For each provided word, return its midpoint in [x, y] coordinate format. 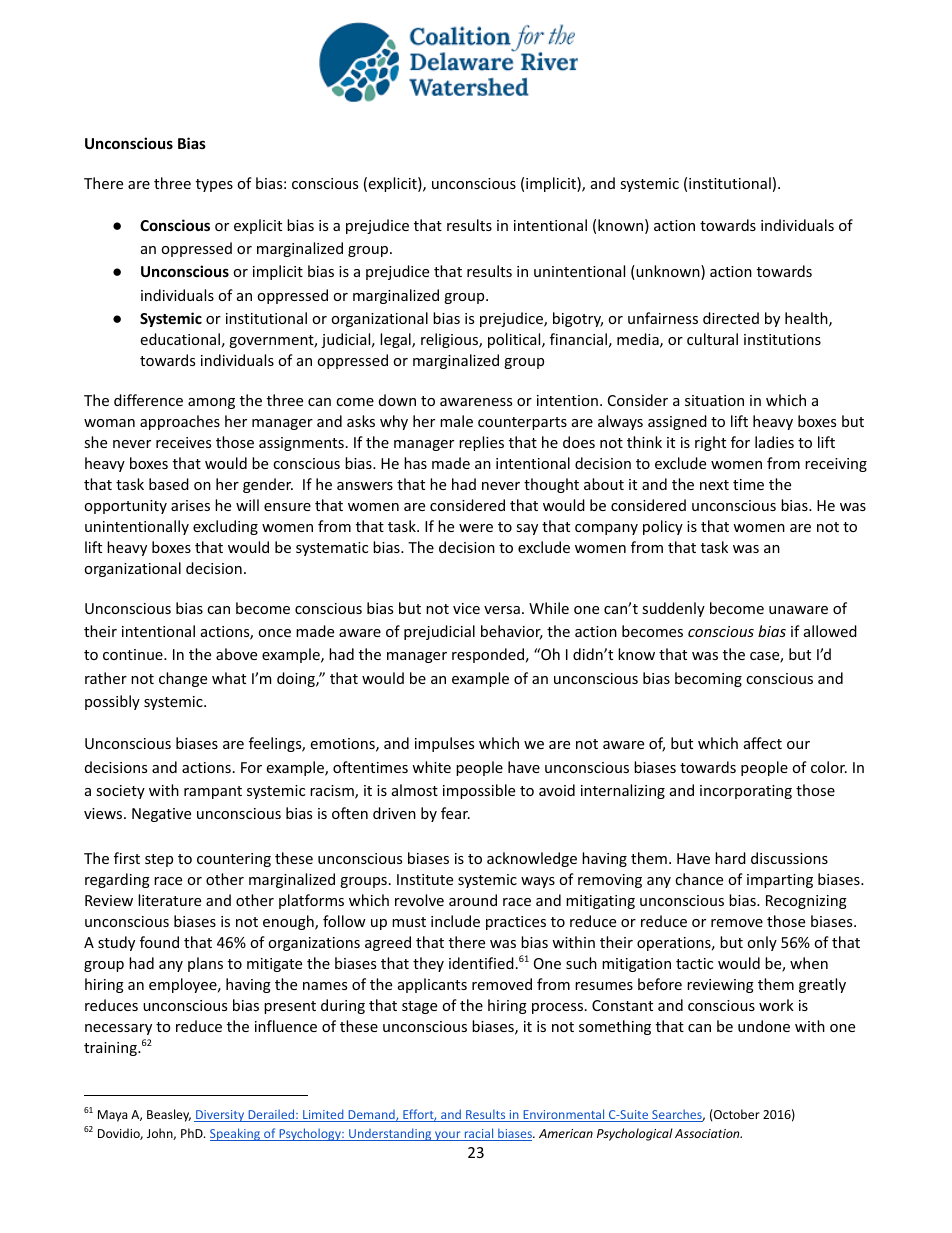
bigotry [578, 319]
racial [479, 1134]
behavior [512, 632]
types [214, 185]
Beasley [169, 1115]
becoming [708, 679]
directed [731, 318]
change [183, 679]
